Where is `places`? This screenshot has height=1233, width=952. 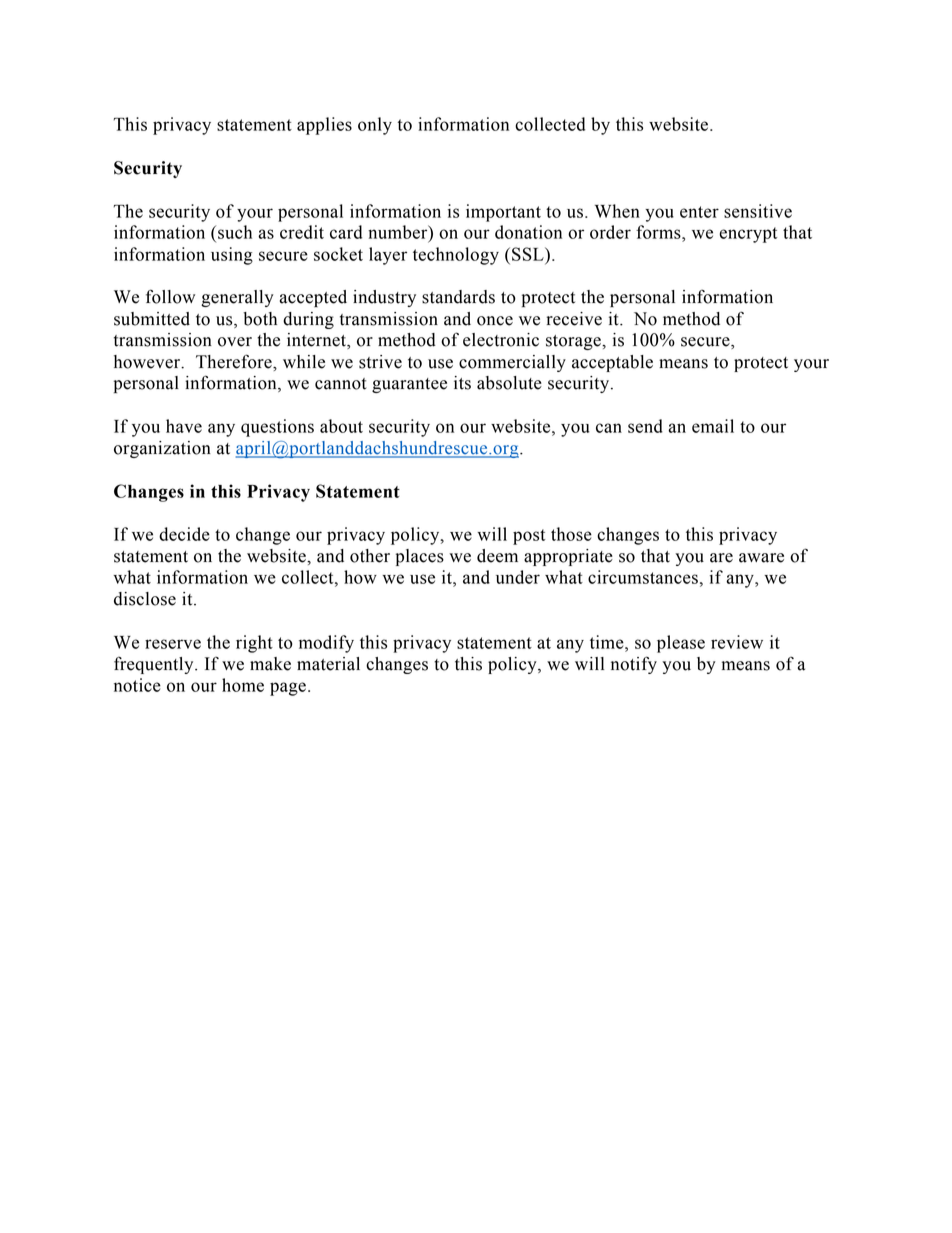
places is located at coordinates (420, 557).
